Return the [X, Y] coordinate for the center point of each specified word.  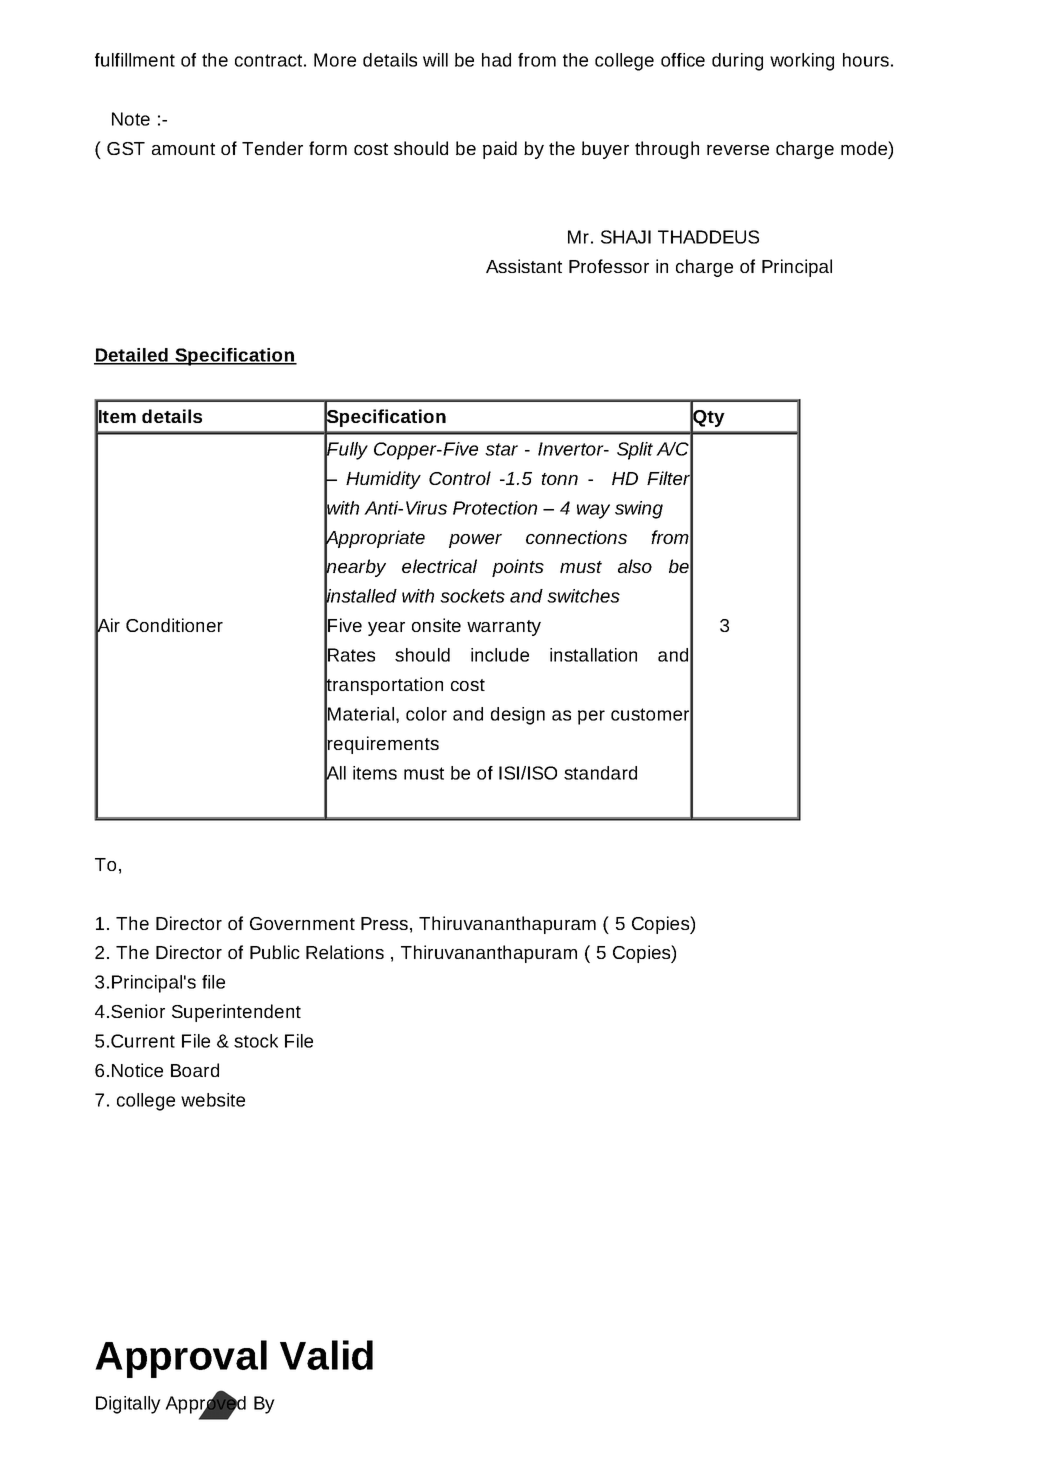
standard [600, 773]
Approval [181, 1359]
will [435, 60]
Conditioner [174, 625]
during [737, 62]
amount [183, 149]
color [426, 714]
